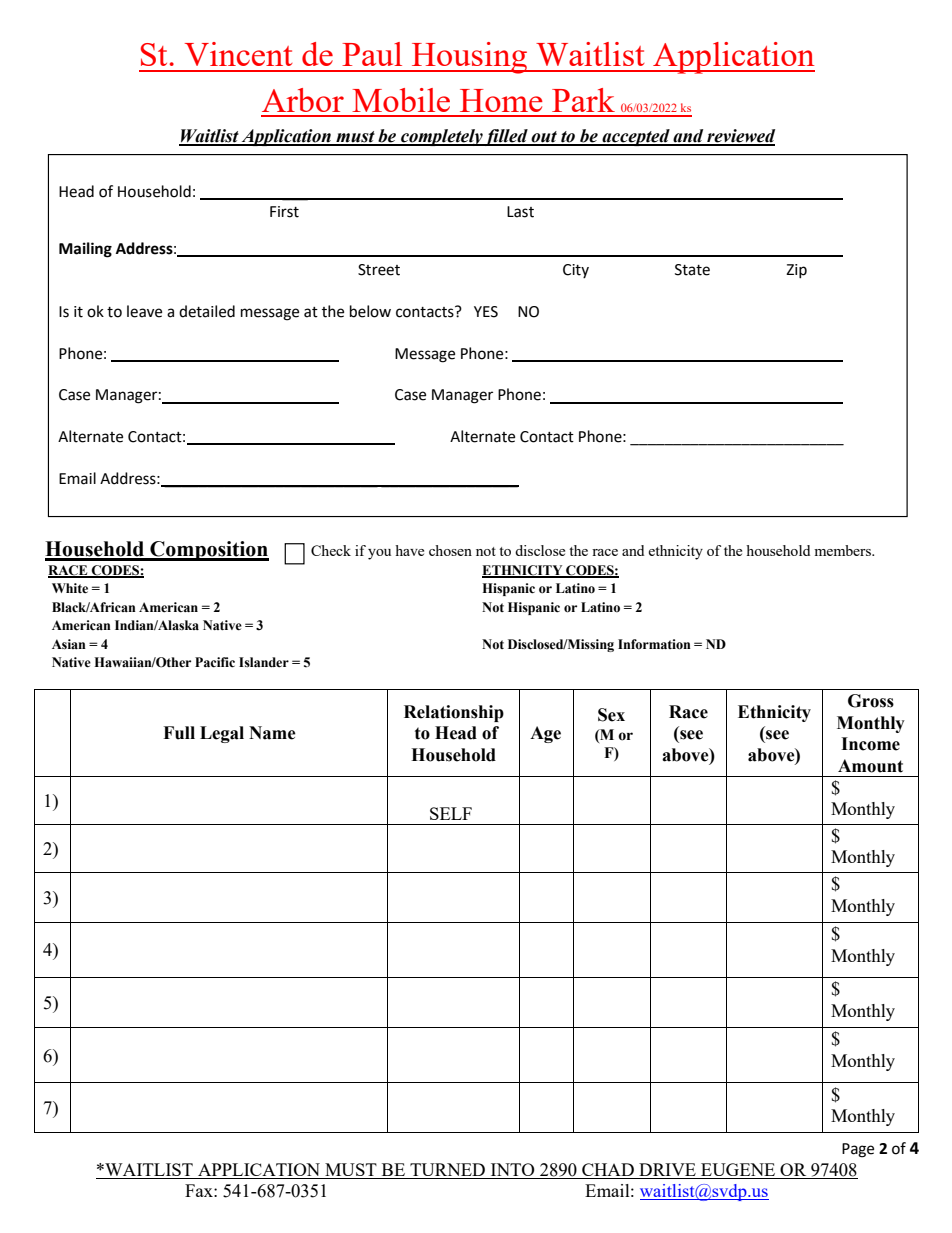 The width and height of the page is (952, 1233). Describe the element at coordinates (512, 1171) in the page. I see `INTO` at that location.
